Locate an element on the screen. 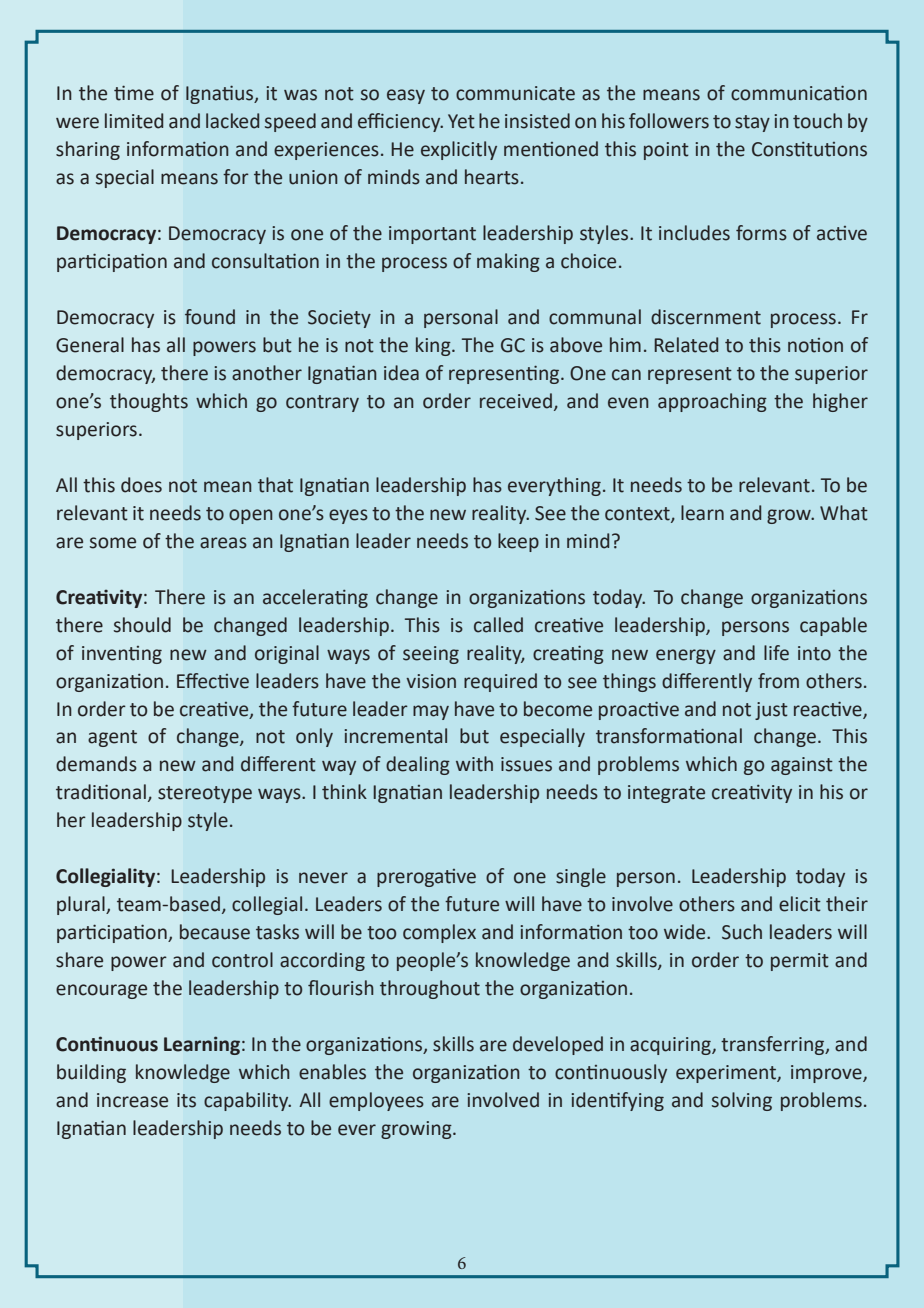 The height and width of the screenshot is (1308, 924). keep is located at coordinates (518, 542).
